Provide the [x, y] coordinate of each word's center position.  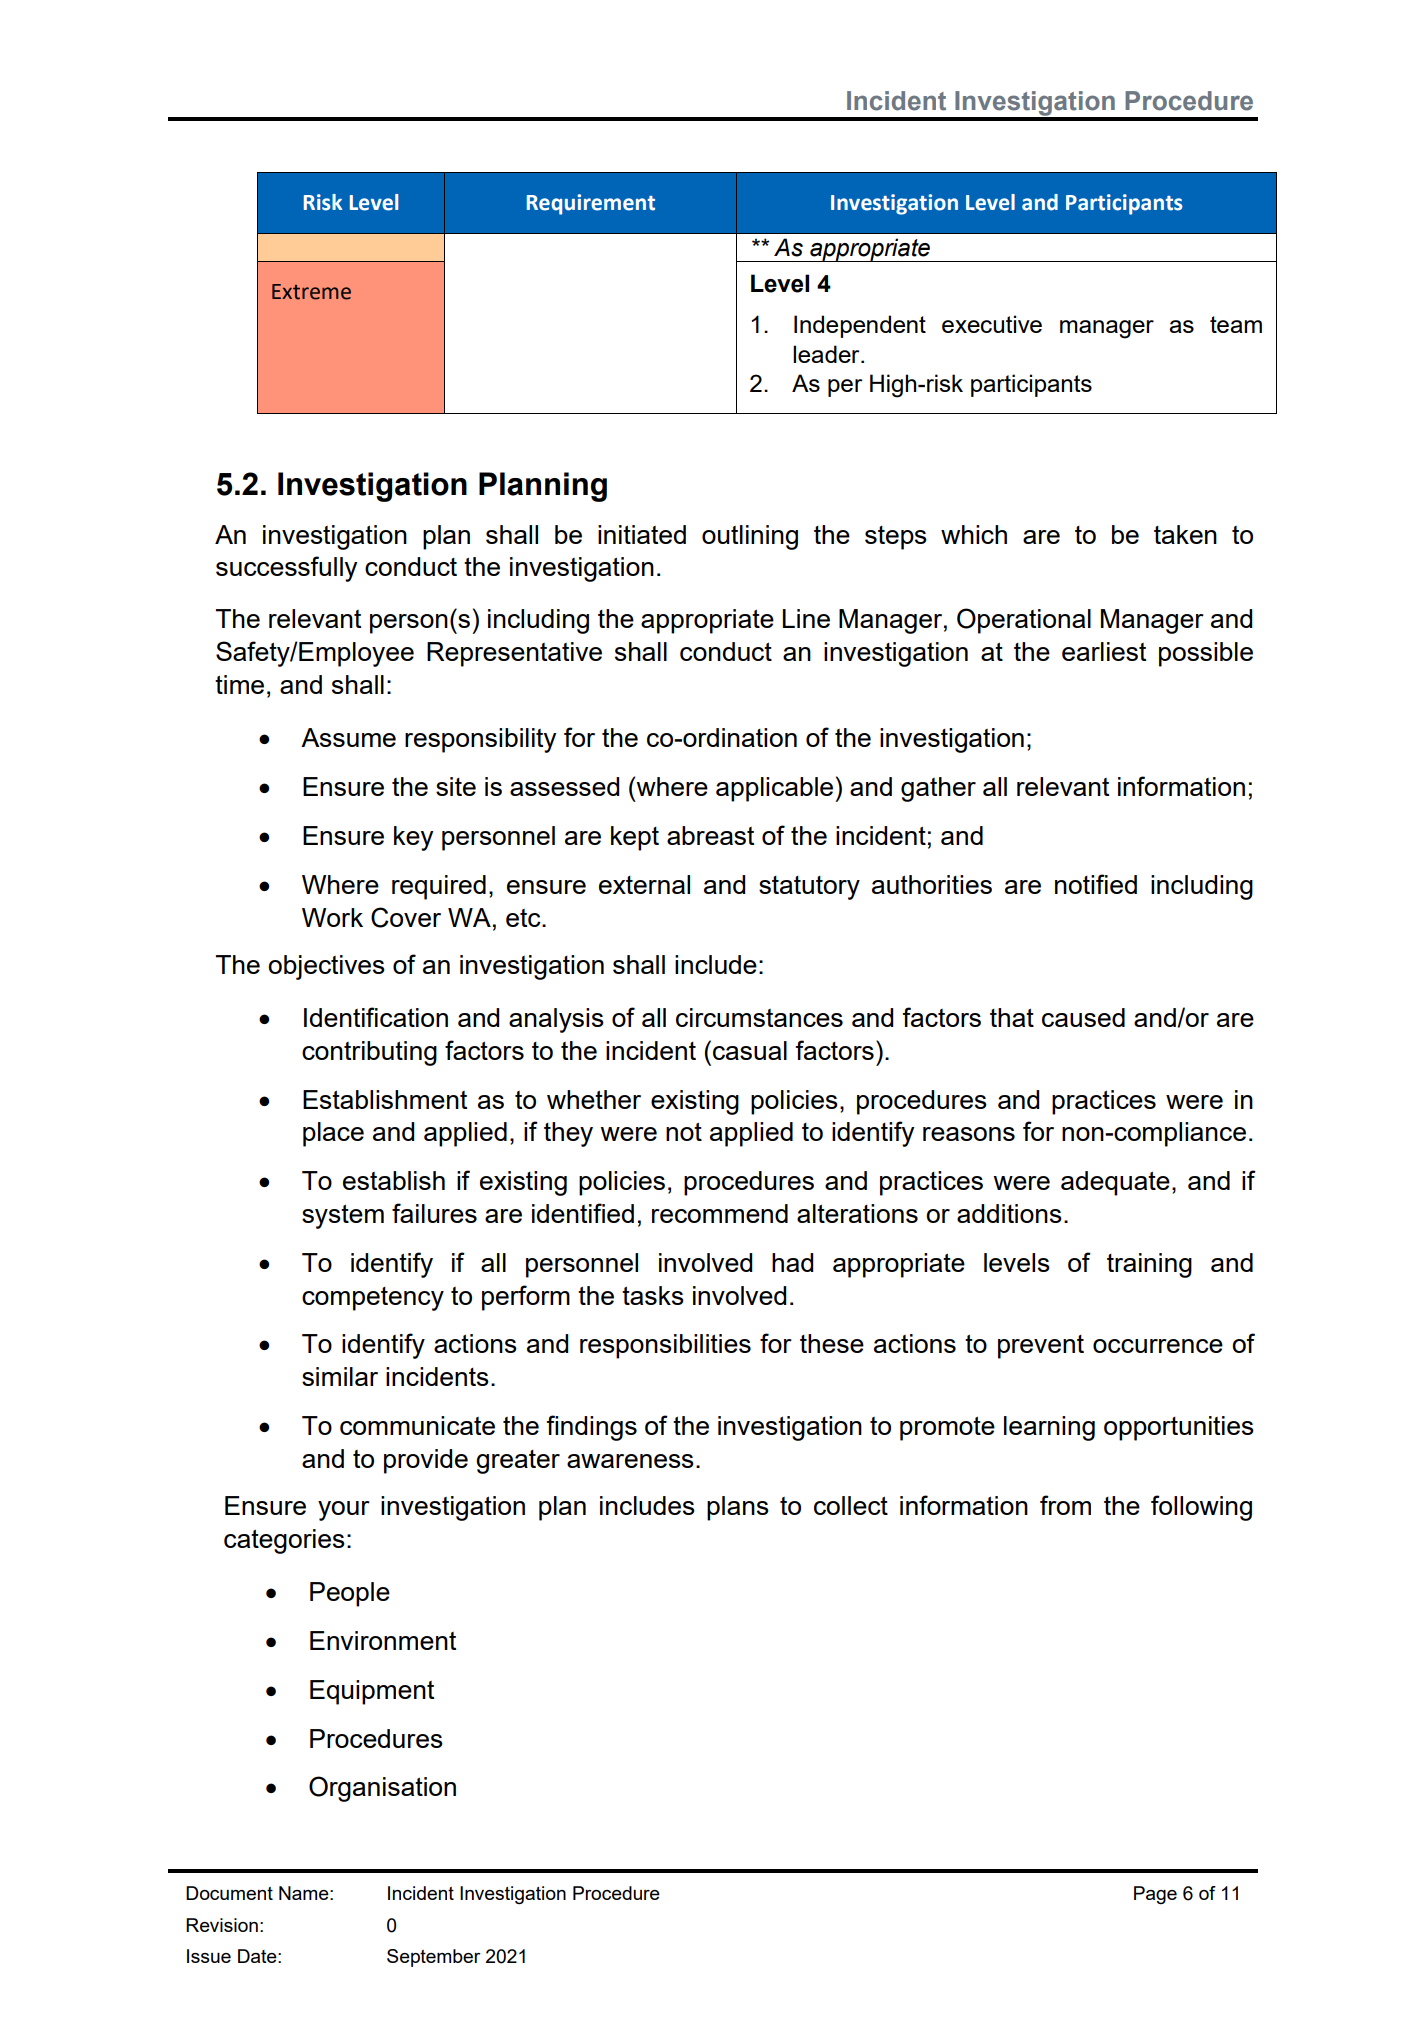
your [344, 1511]
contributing [369, 1053]
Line [806, 618]
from [1065, 1505]
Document [229, 1893]
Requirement [591, 204]
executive [992, 324]
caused [1083, 1017]
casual [750, 1050]
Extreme [311, 292]
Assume [348, 737]
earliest [1104, 651]
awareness [630, 1461]
